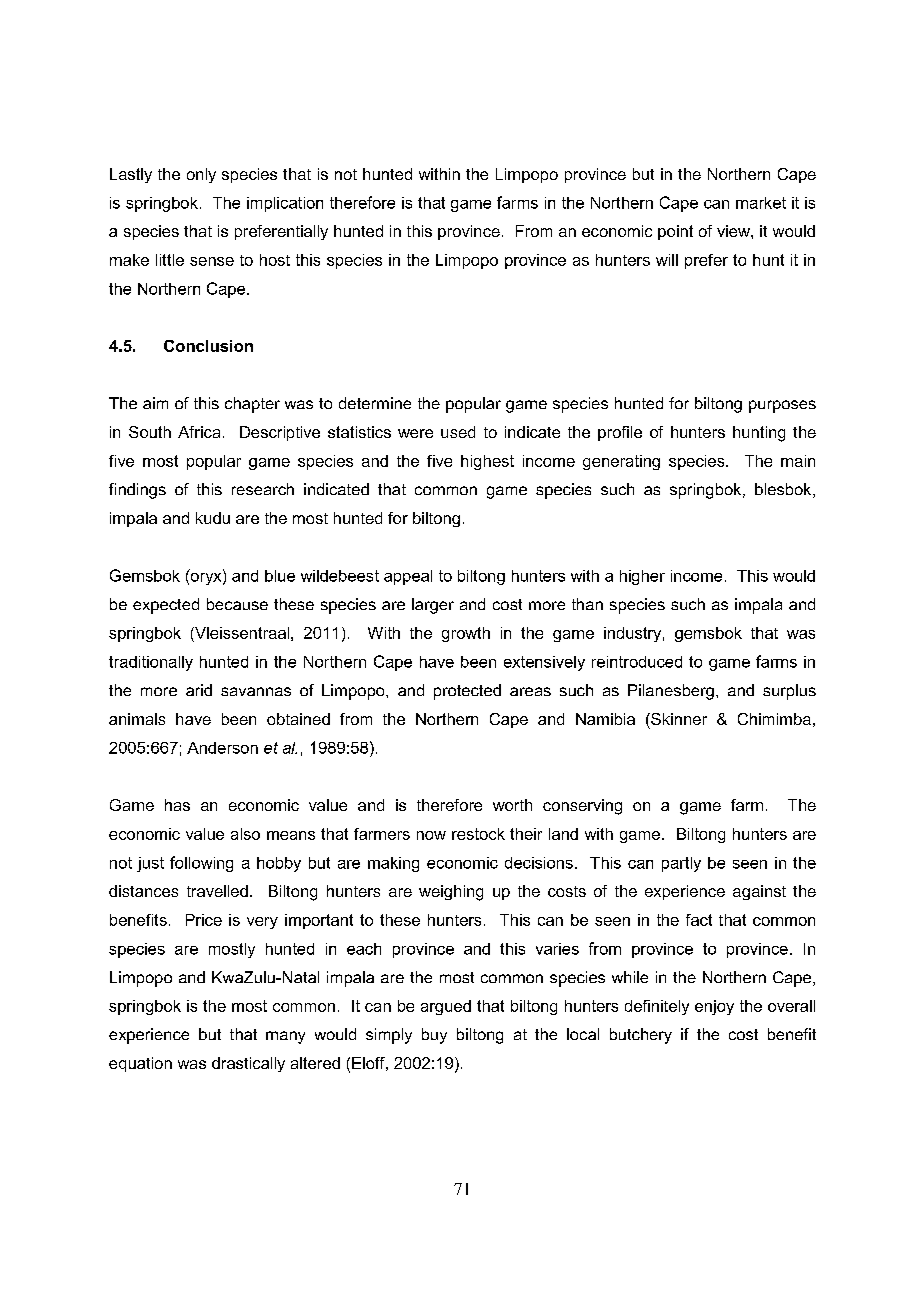  I want to click on because, so click(237, 604).
